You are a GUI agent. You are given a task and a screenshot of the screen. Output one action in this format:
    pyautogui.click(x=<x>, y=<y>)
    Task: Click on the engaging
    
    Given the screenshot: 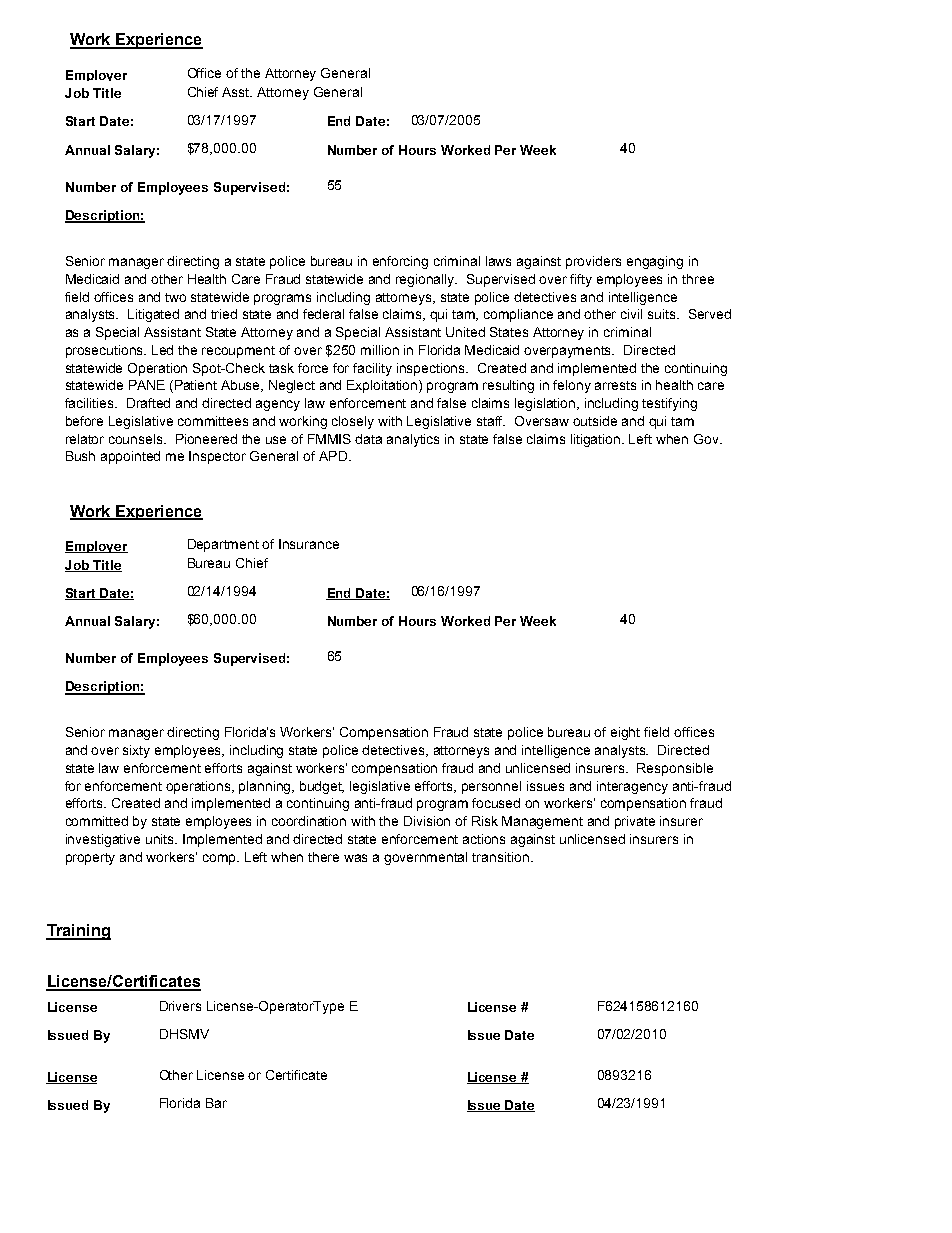 What is the action you would take?
    pyautogui.click(x=655, y=262)
